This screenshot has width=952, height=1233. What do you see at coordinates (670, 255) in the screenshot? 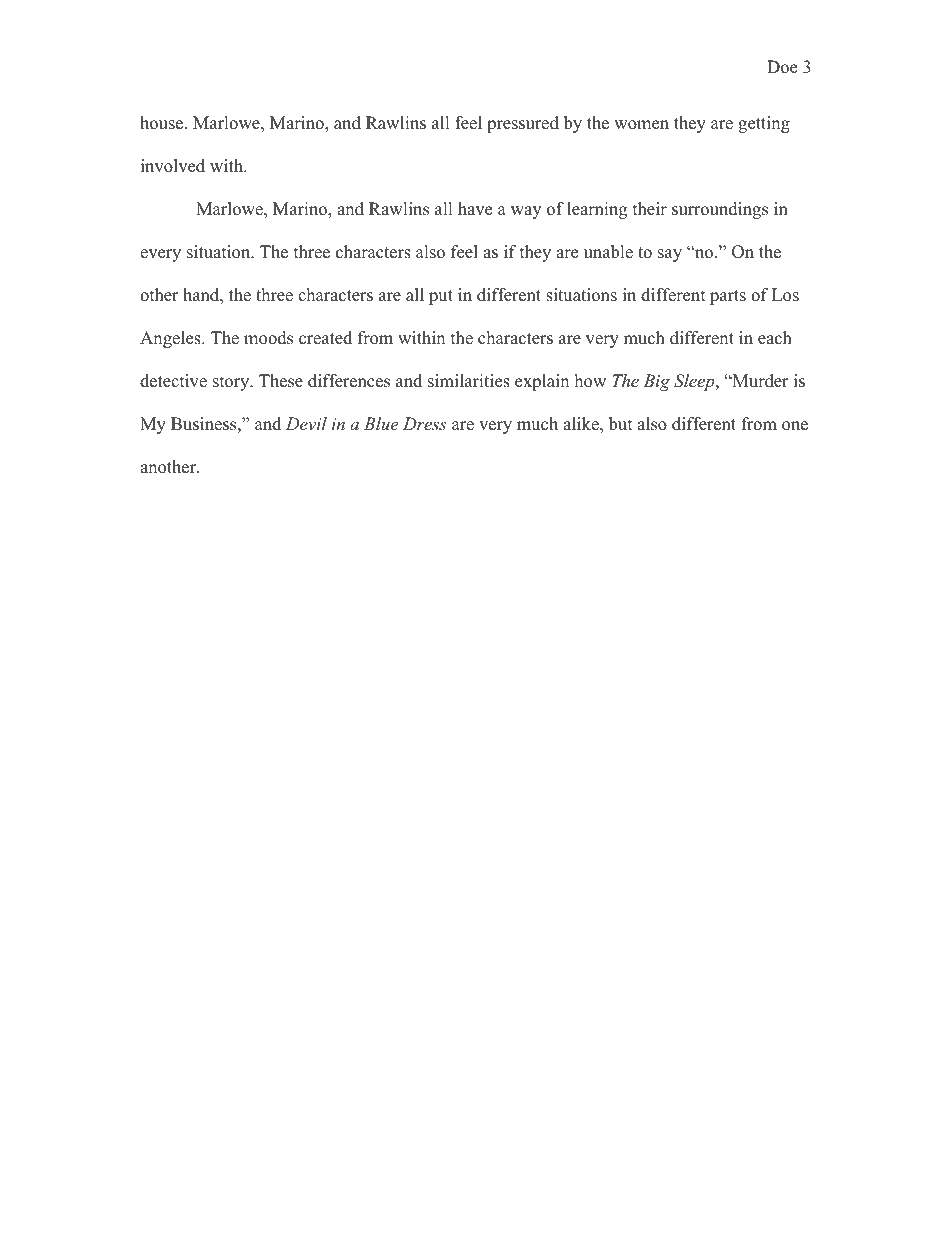
I see `say` at bounding box center [670, 255].
